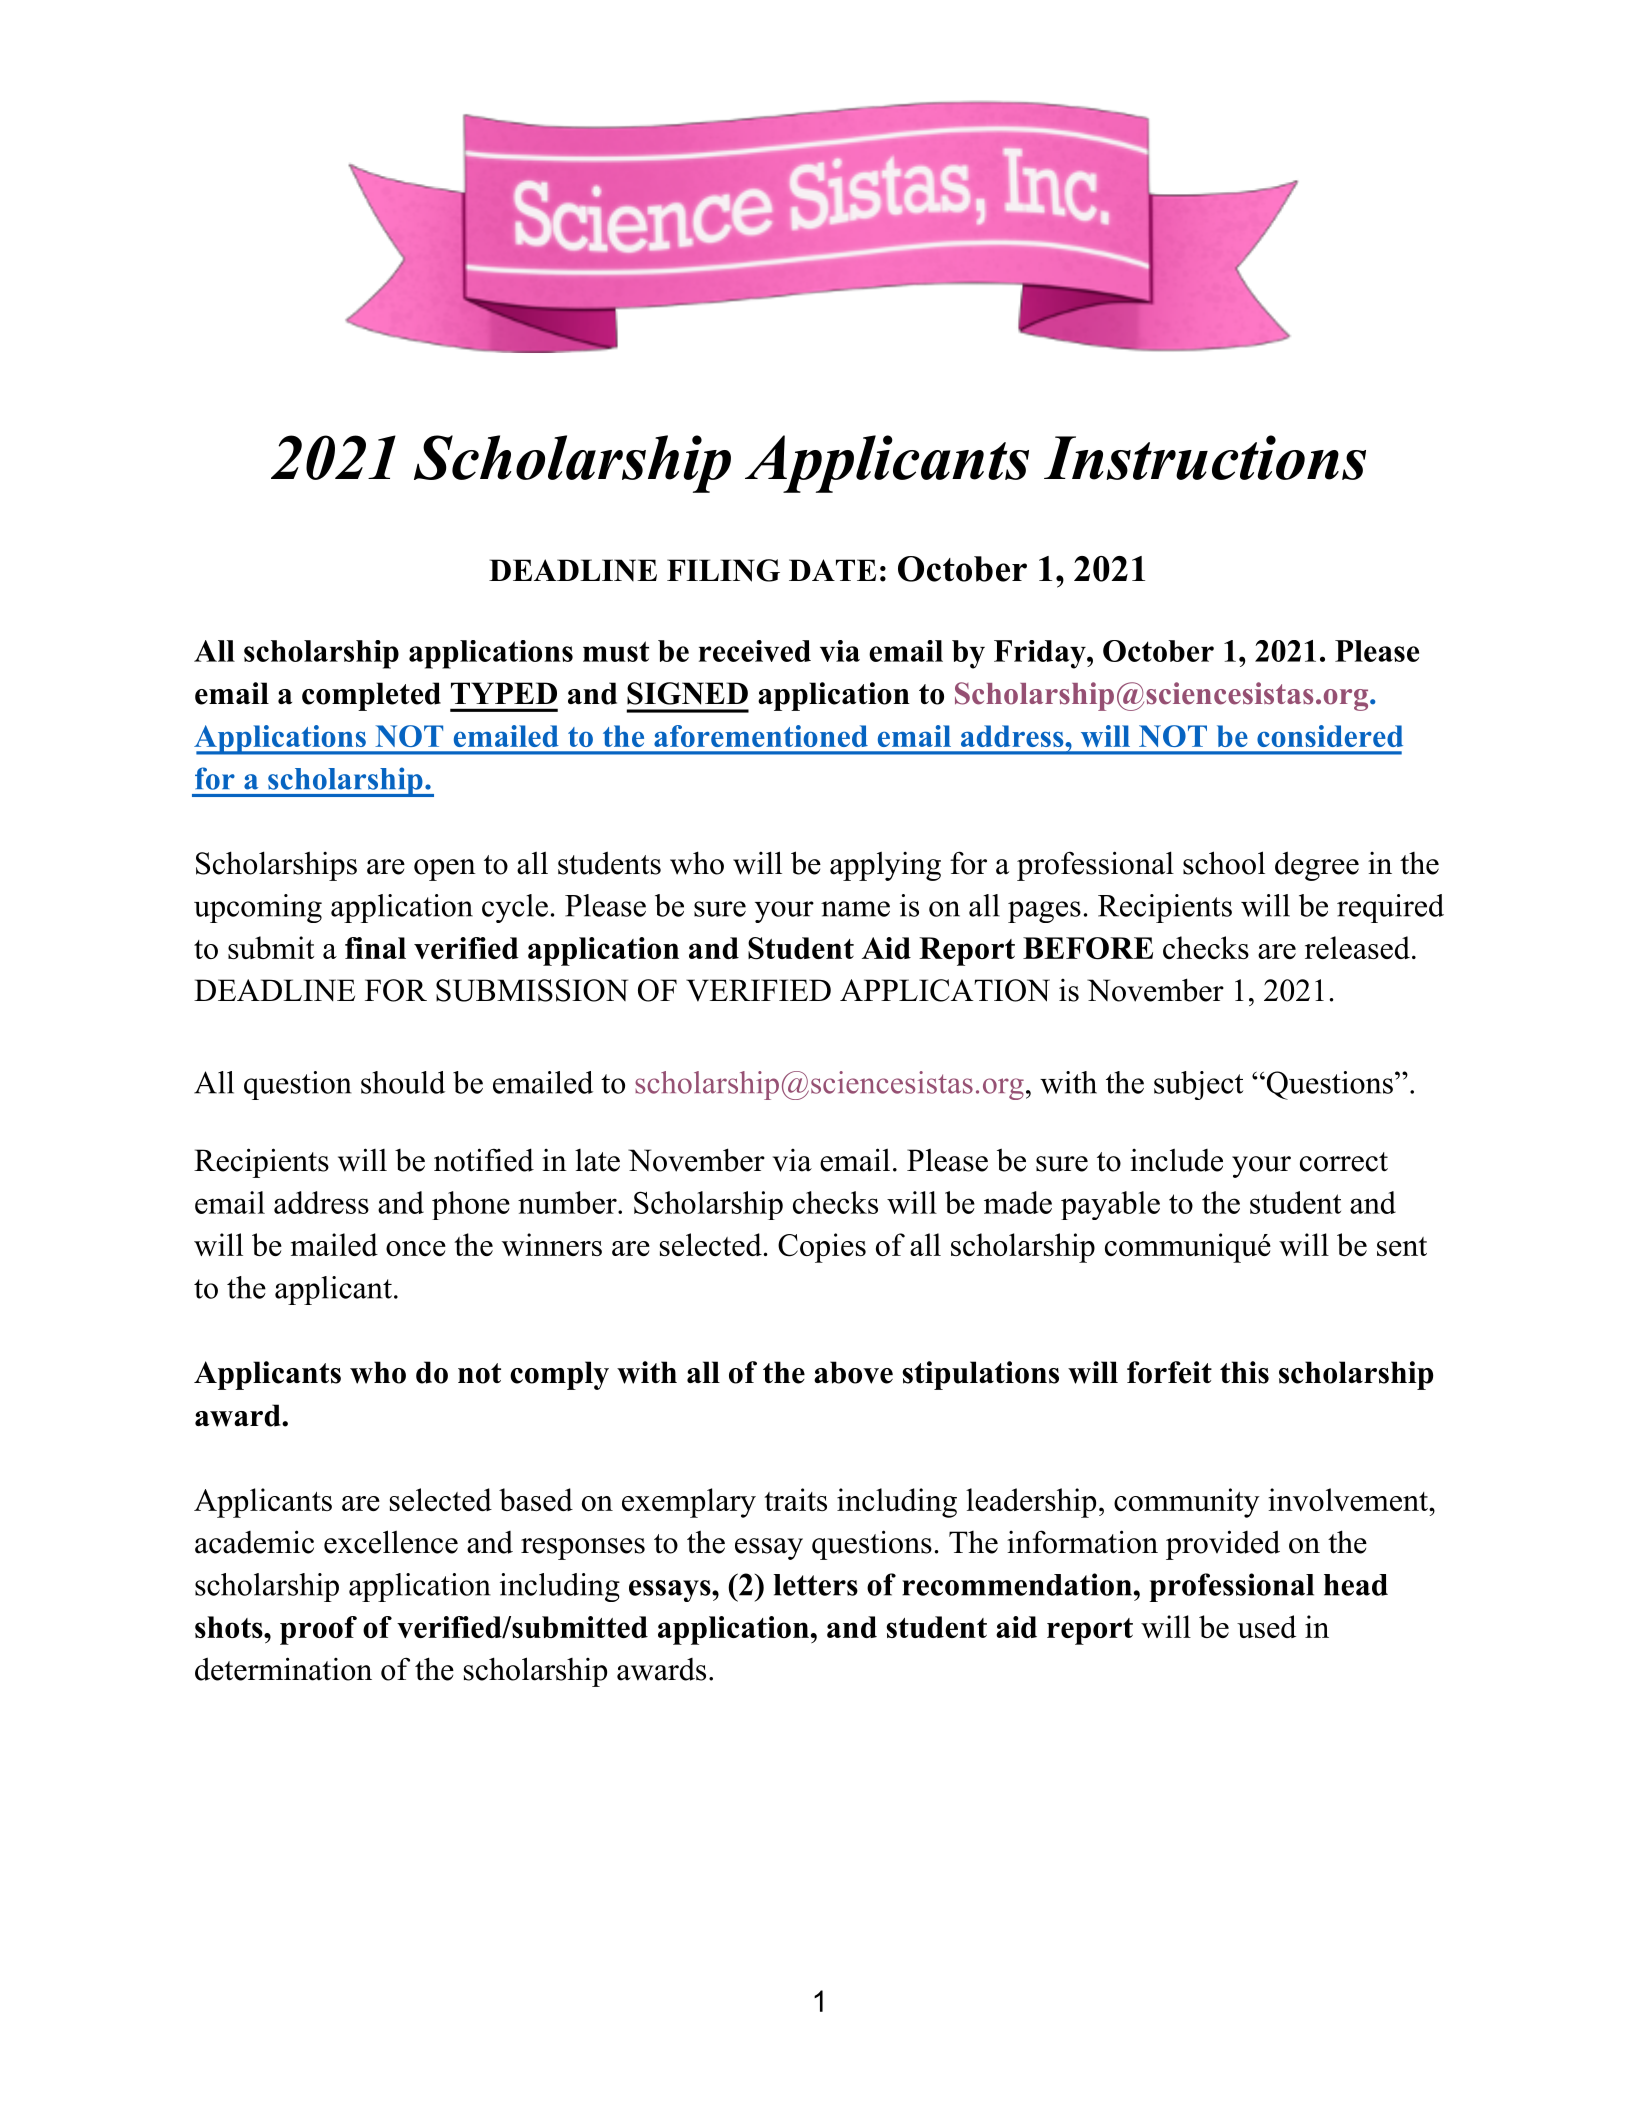  I want to click on DATE, so click(832, 570).
